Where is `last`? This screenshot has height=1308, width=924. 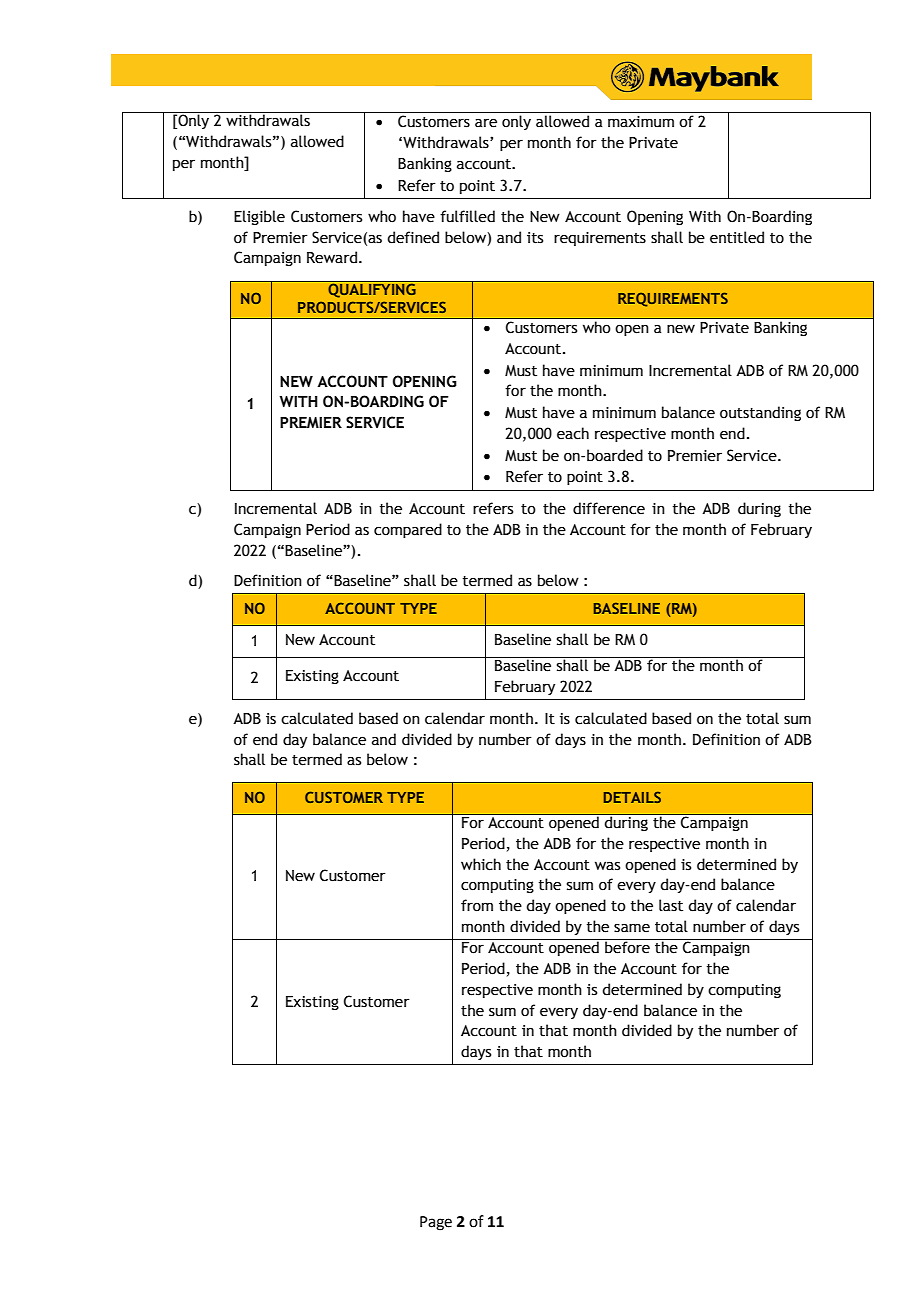 last is located at coordinates (671, 905).
